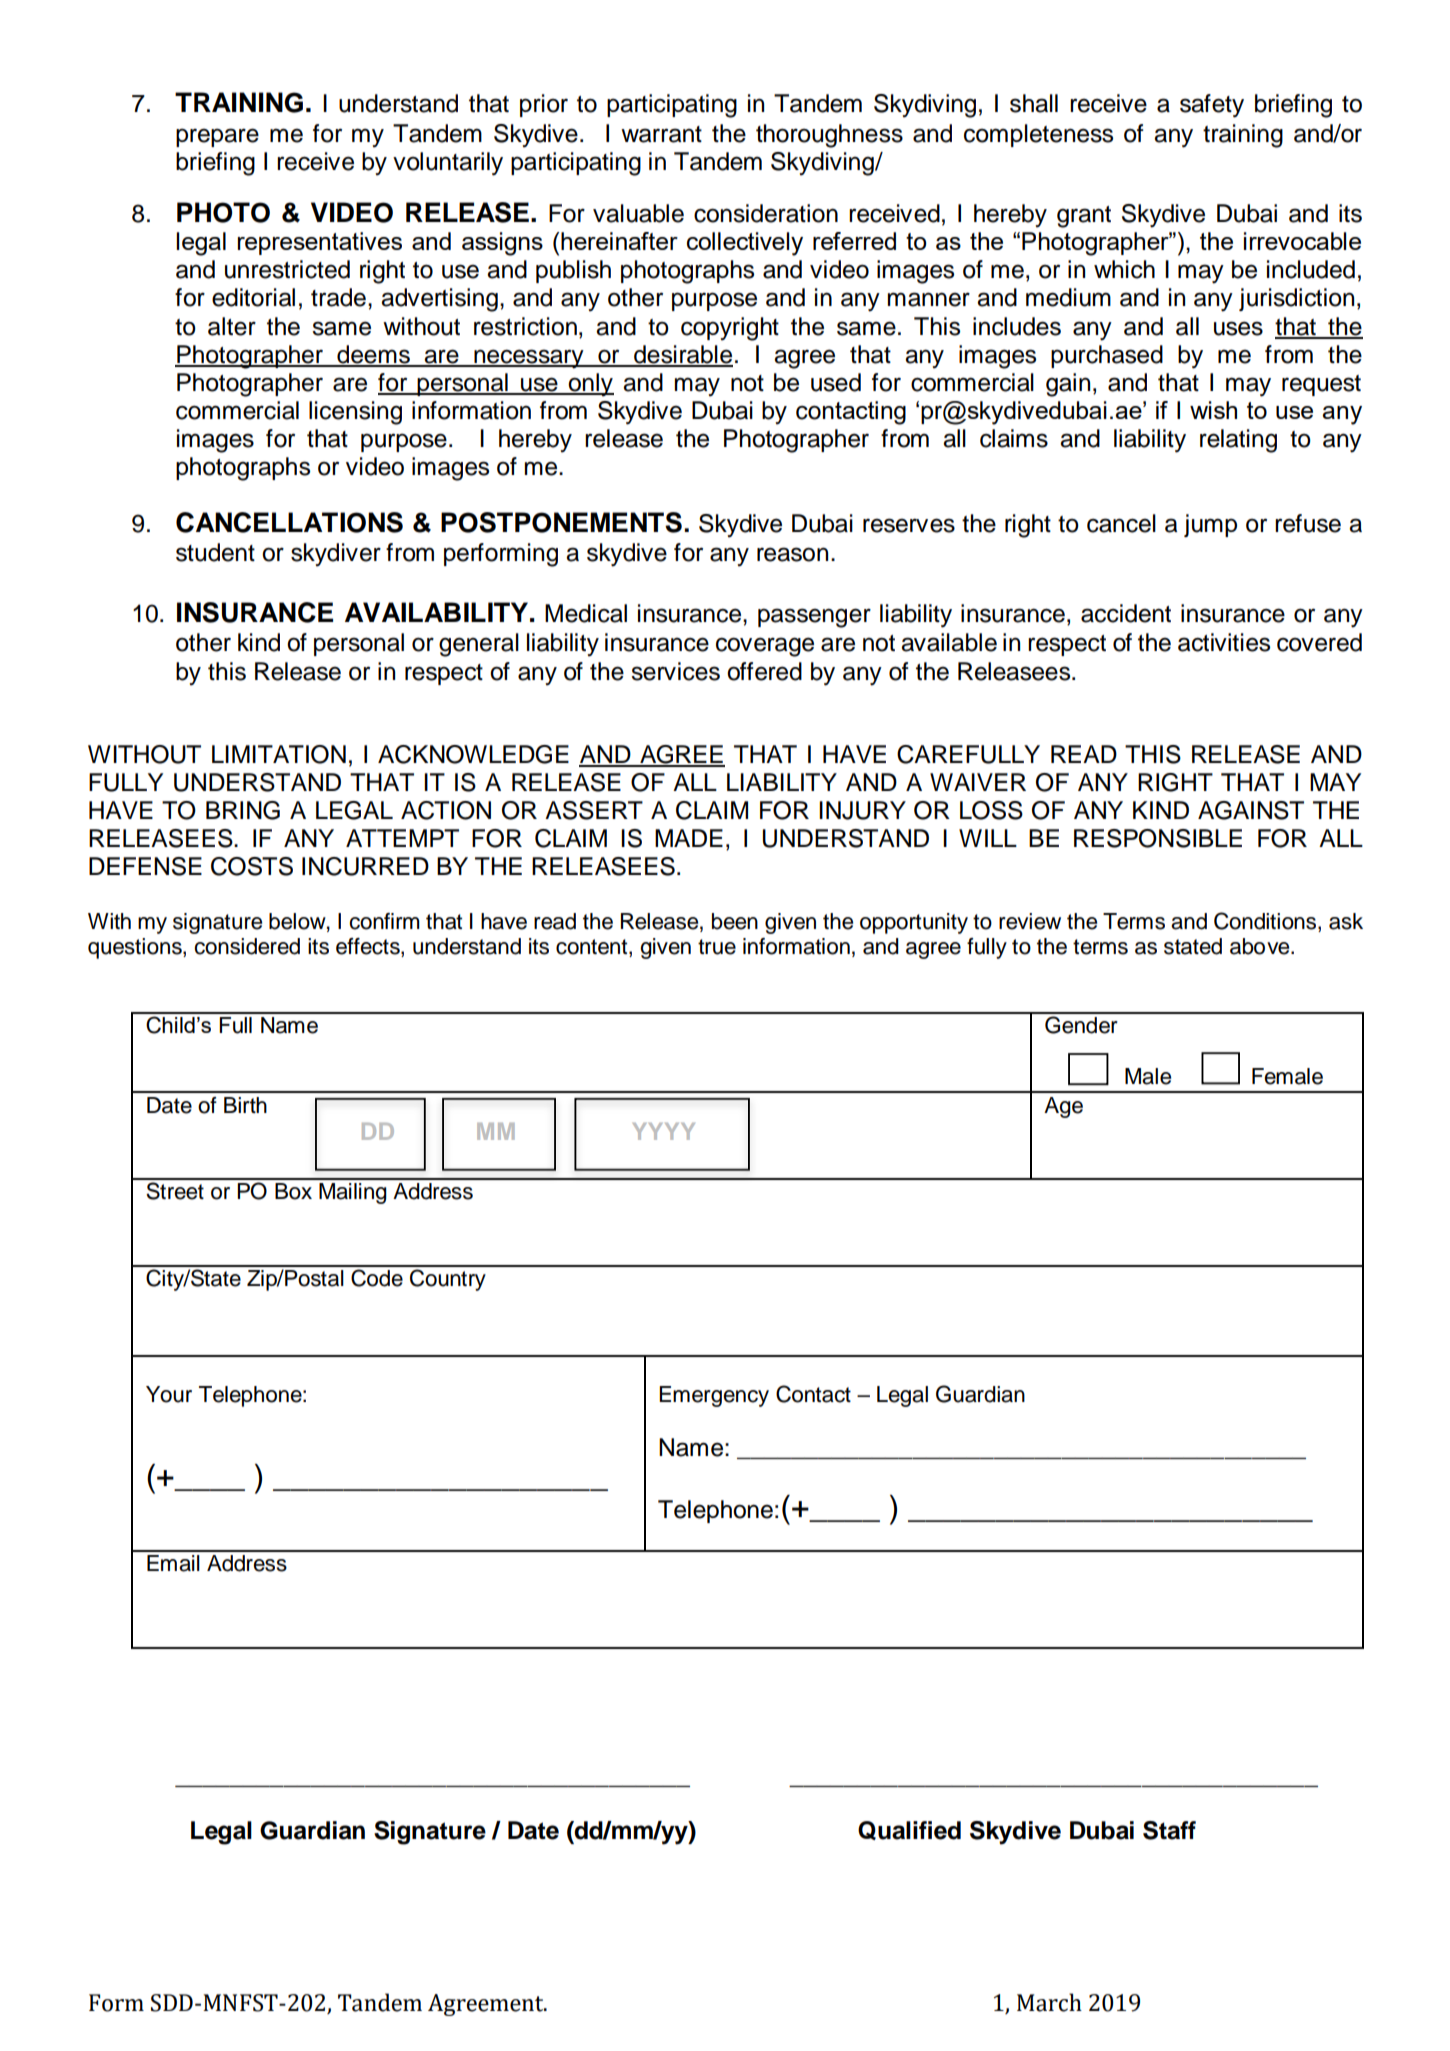 This image has width=1450, height=2051. I want to click on safety, so click(1212, 106).
